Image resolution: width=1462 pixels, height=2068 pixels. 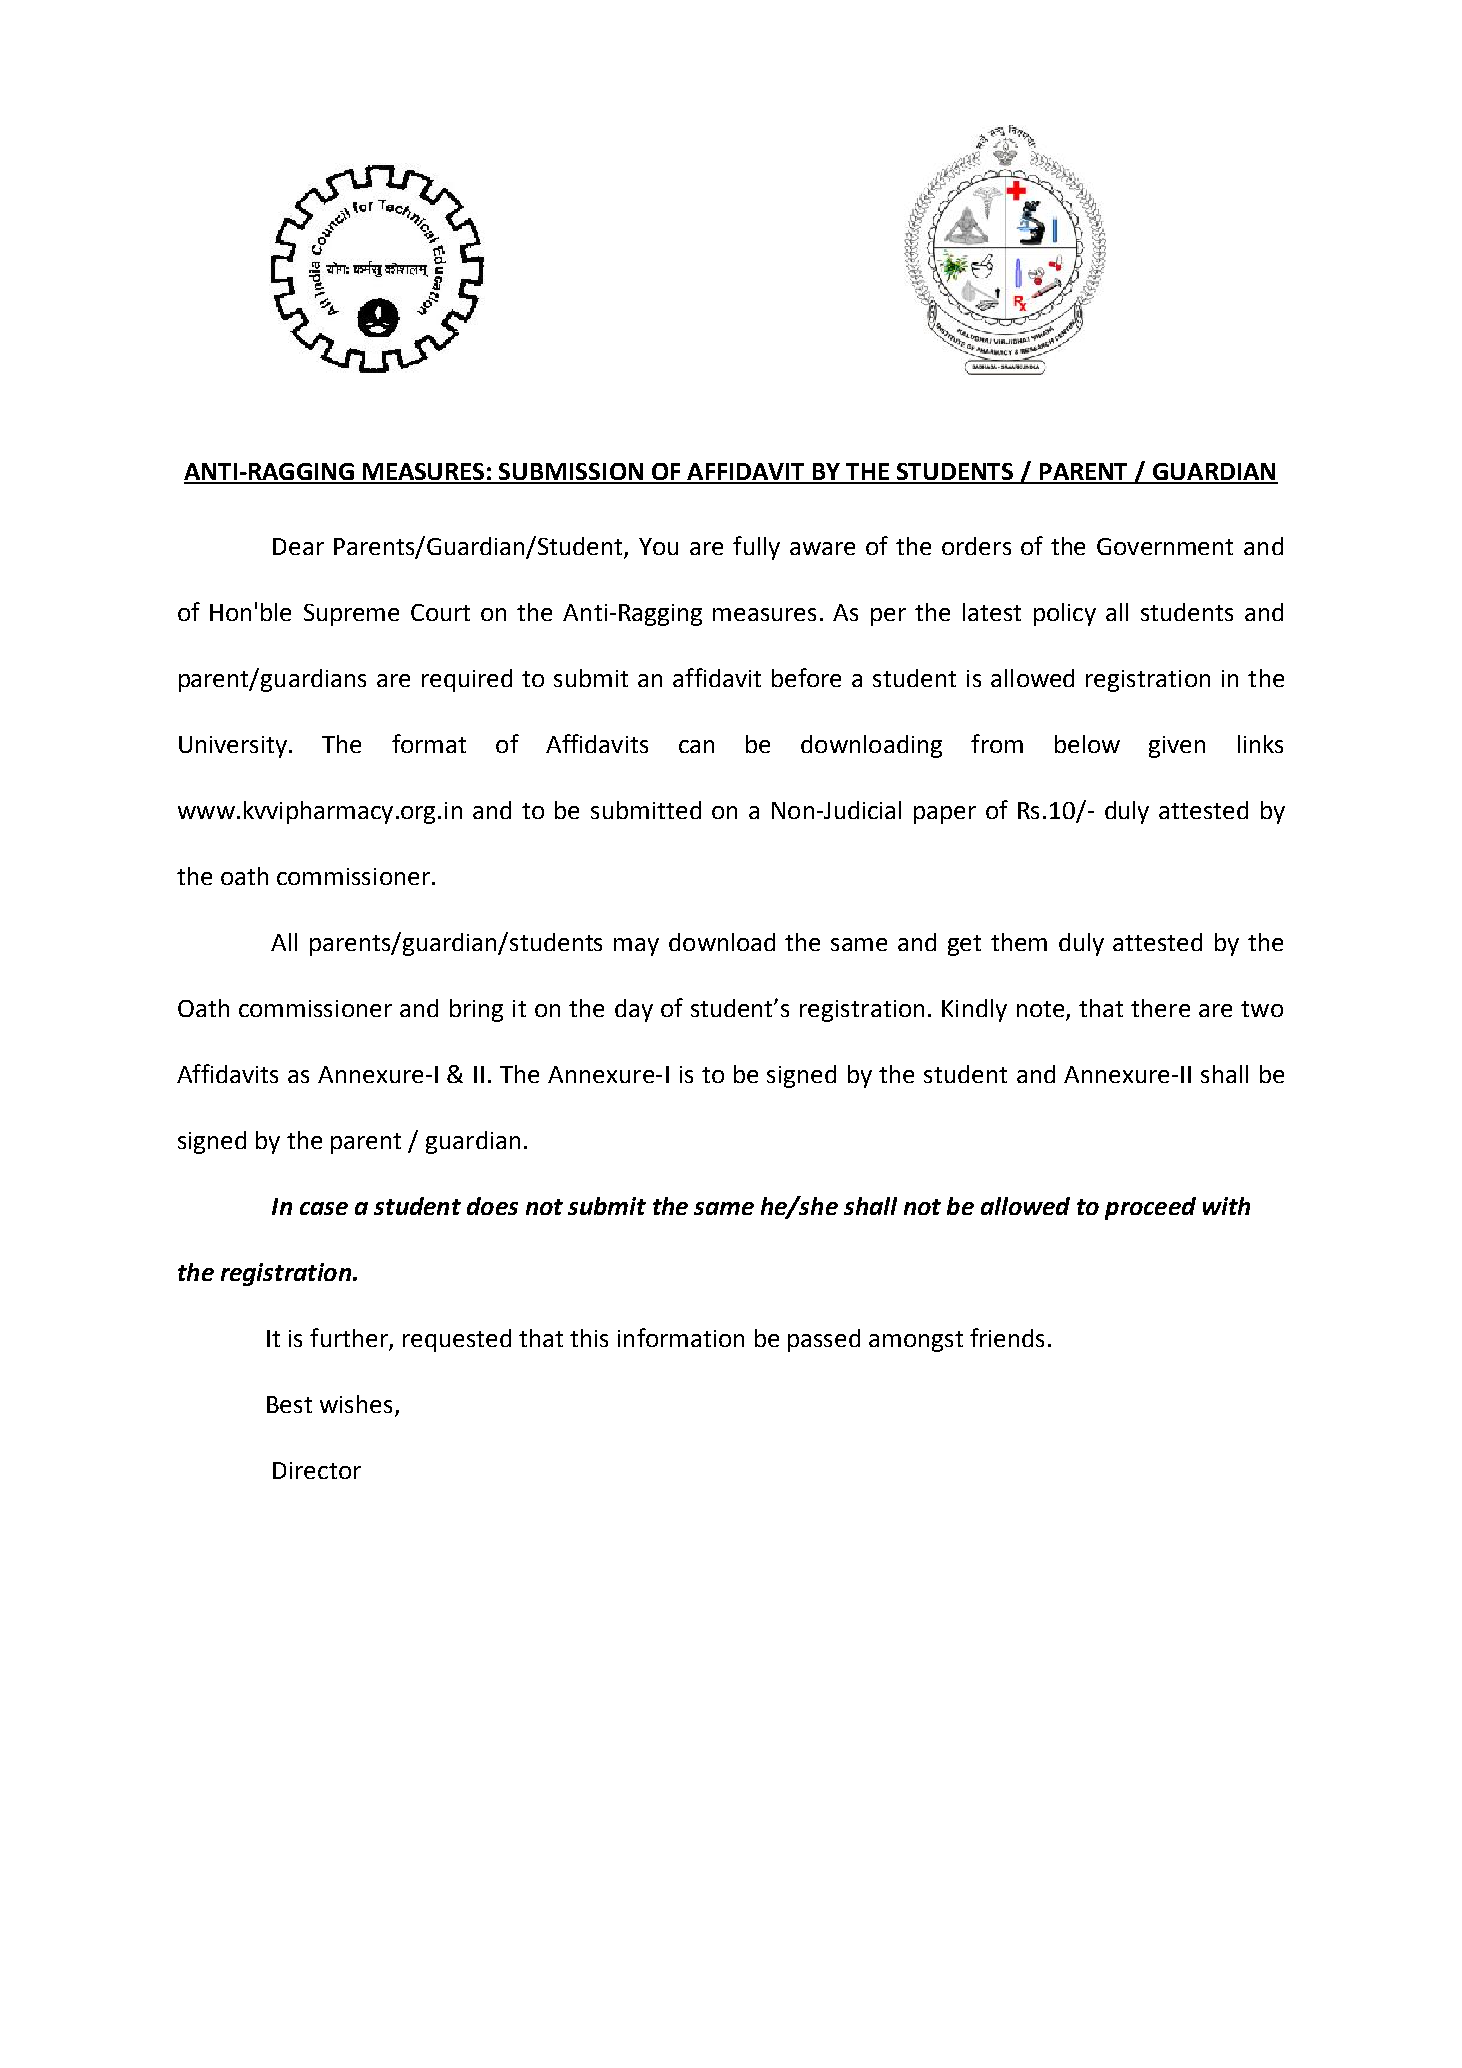 What do you see at coordinates (1165, 546) in the document?
I see `Government` at bounding box center [1165, 546].
